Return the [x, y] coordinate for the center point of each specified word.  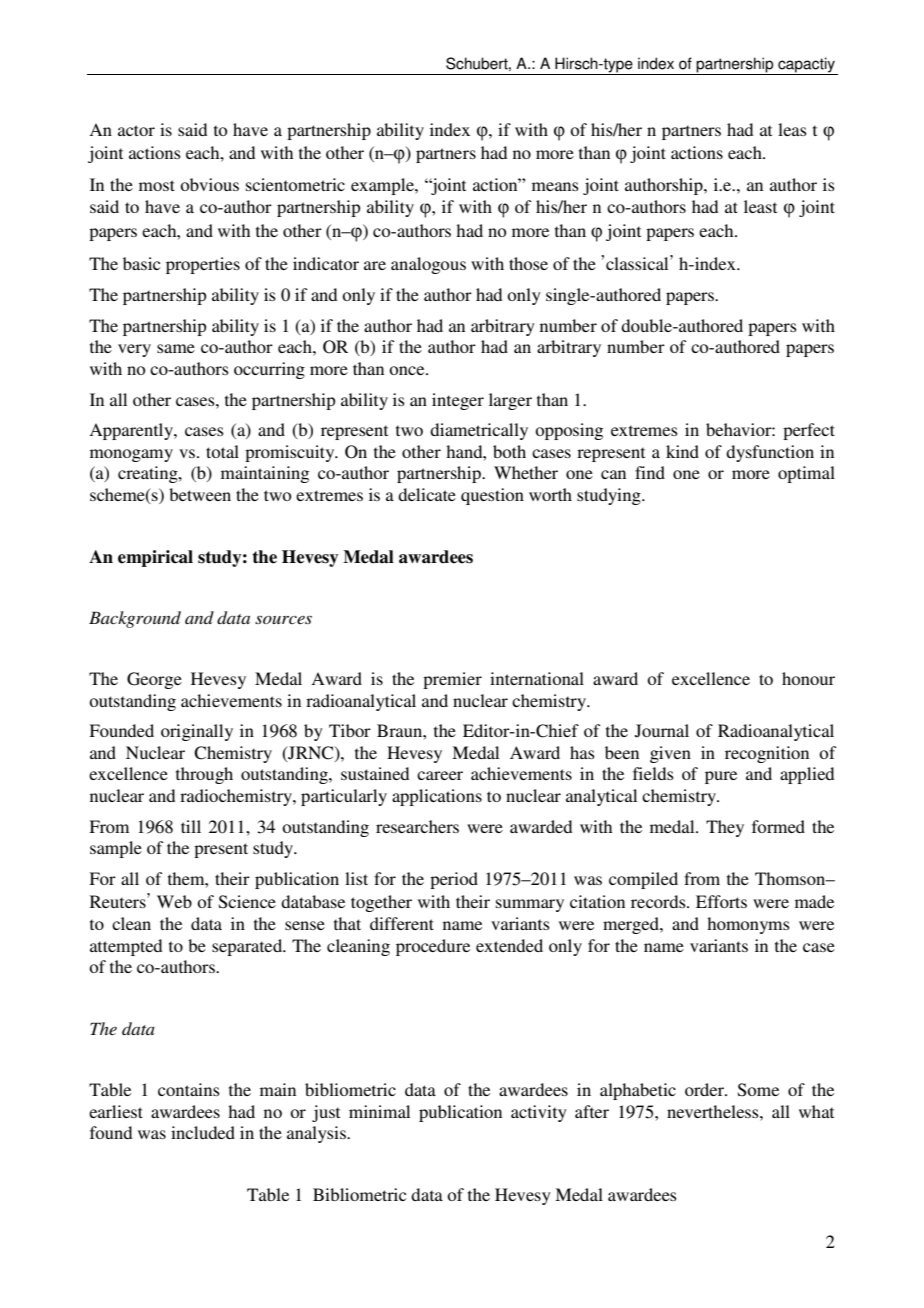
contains [189, 1089]
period [454, 880]
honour [808, 678]
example [383, 186]
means [555, 186]
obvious [209, 184]
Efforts [721, 901]
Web [174, 901]
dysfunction [770, 453]
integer [458, 401]
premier [452, 680]
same [176, 348]
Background [135, 619]
